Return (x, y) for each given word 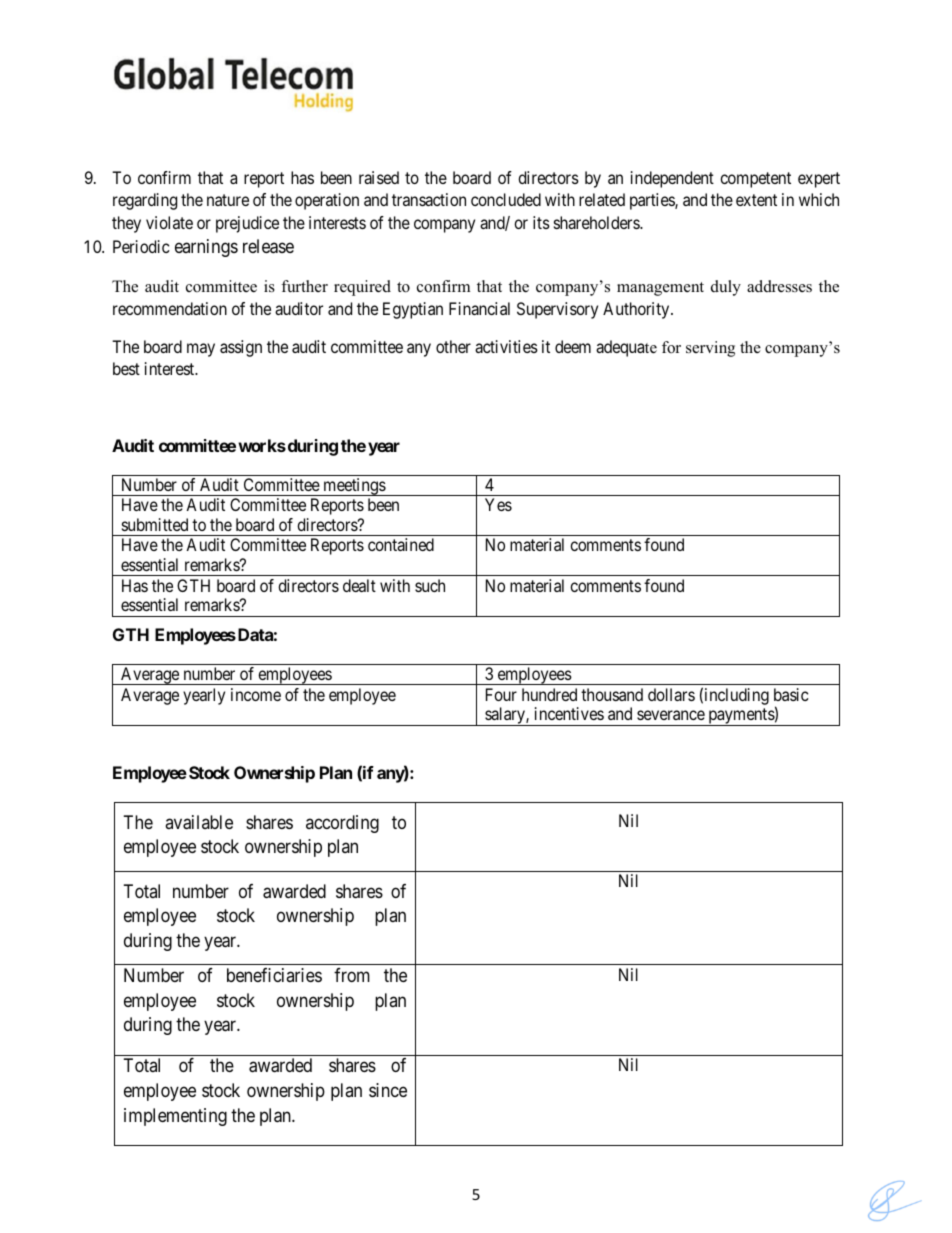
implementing (175, 1117)
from (352, 975)
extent (756, 200)
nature (228, 200)
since (388, 1090)
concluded (506, 199)
